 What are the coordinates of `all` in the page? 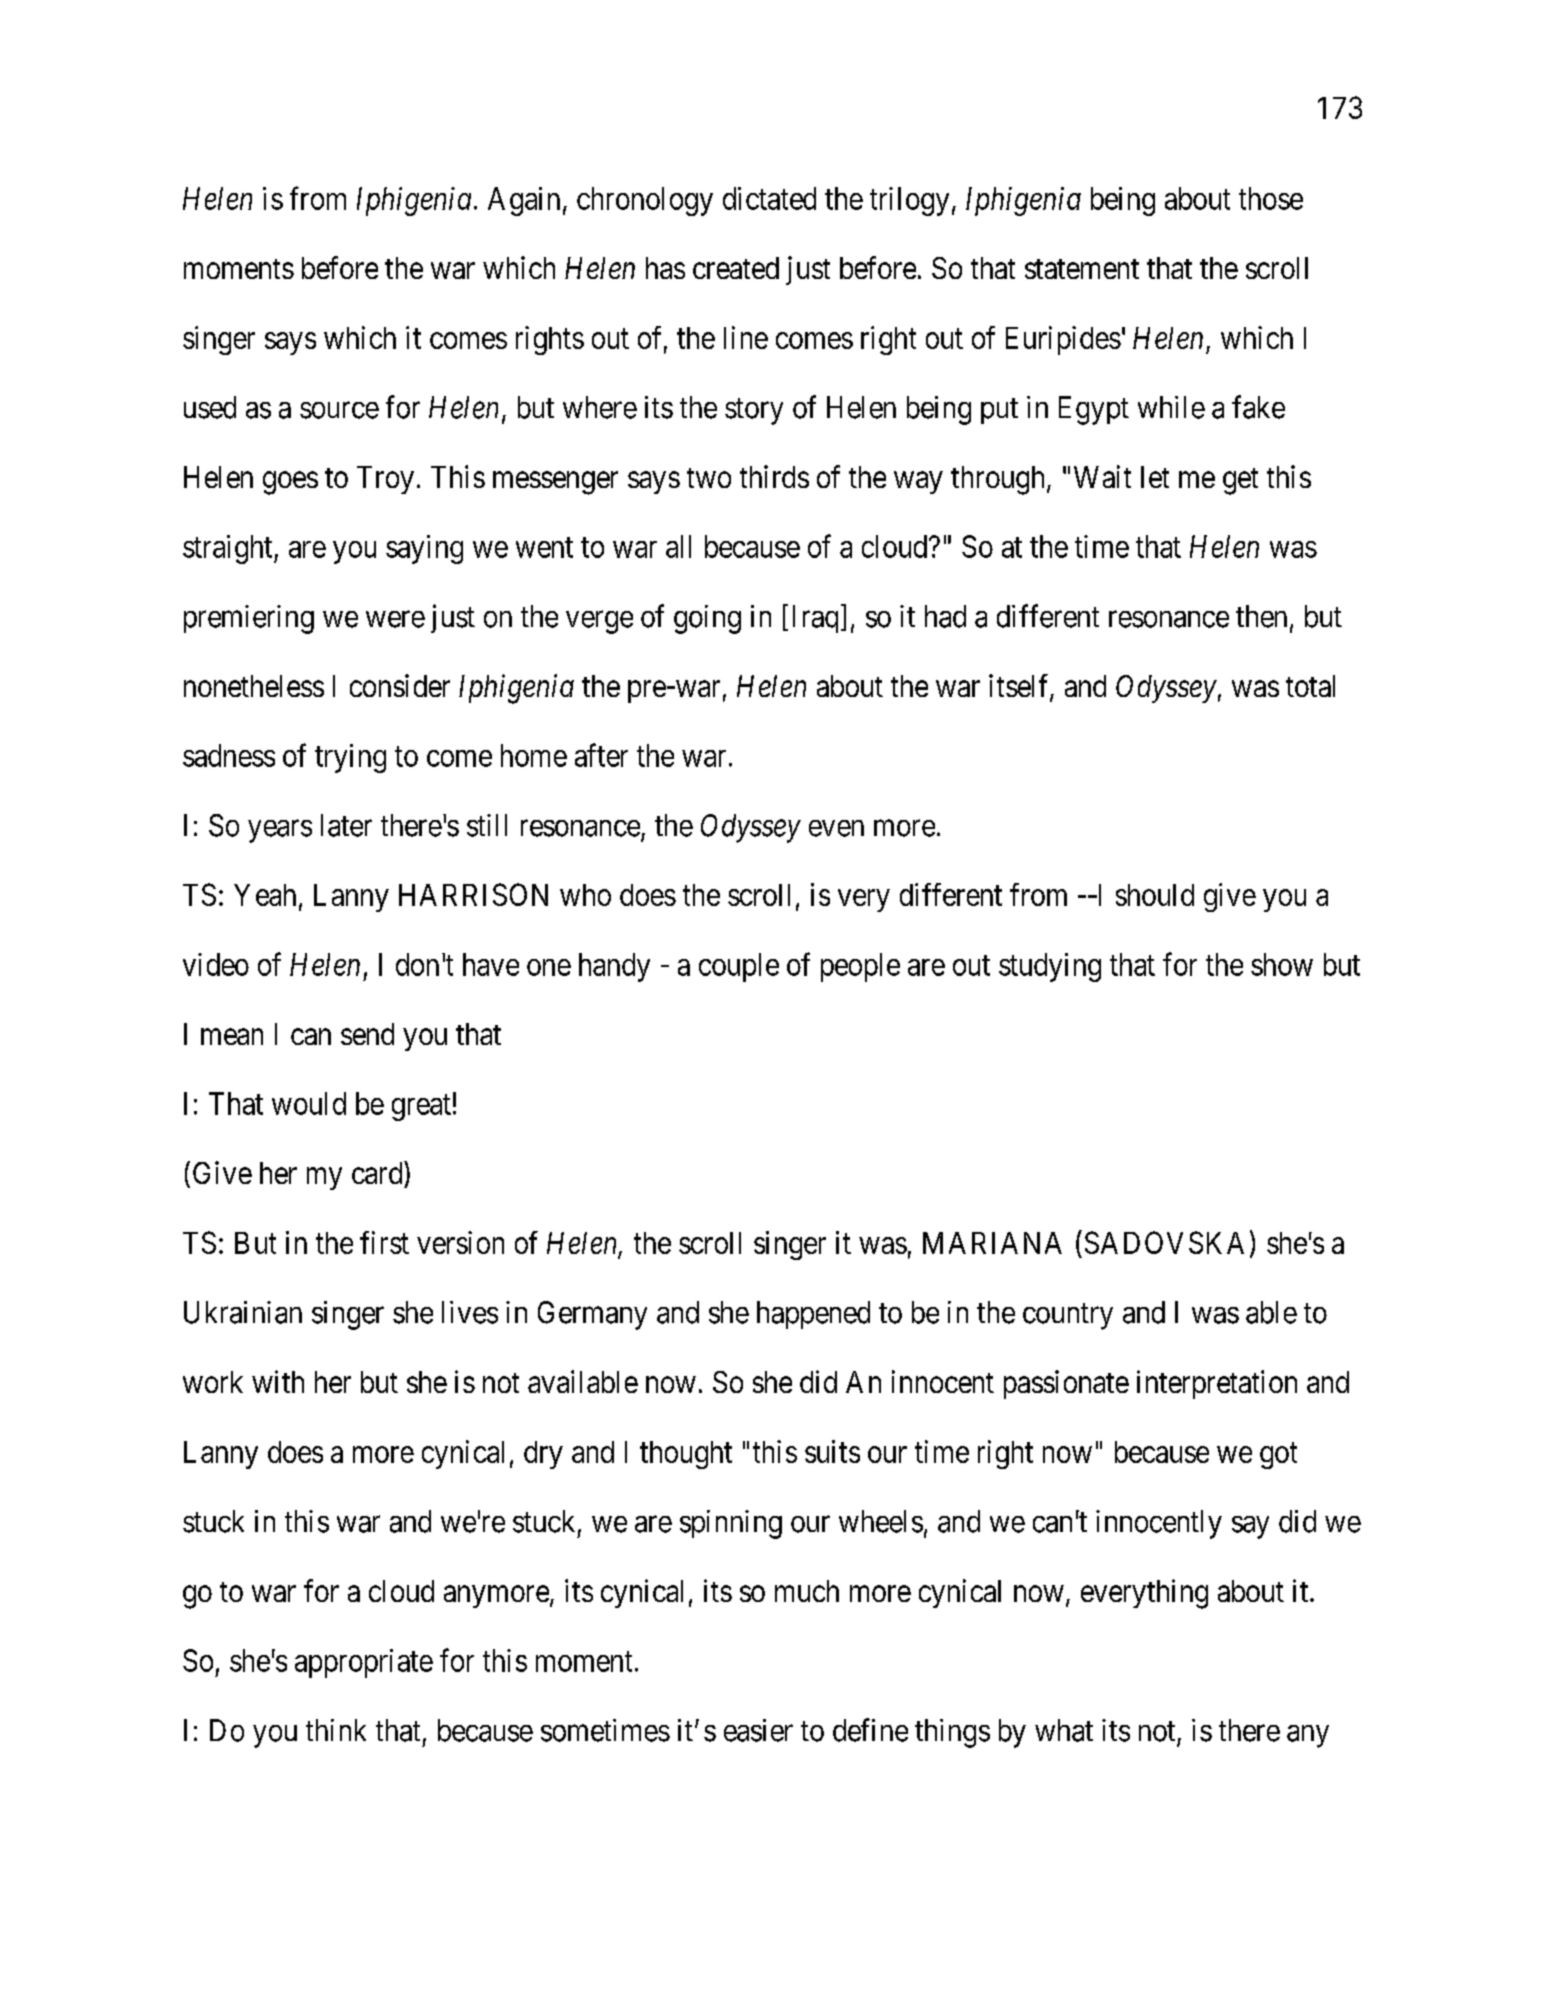 It's located at (678, 546).
